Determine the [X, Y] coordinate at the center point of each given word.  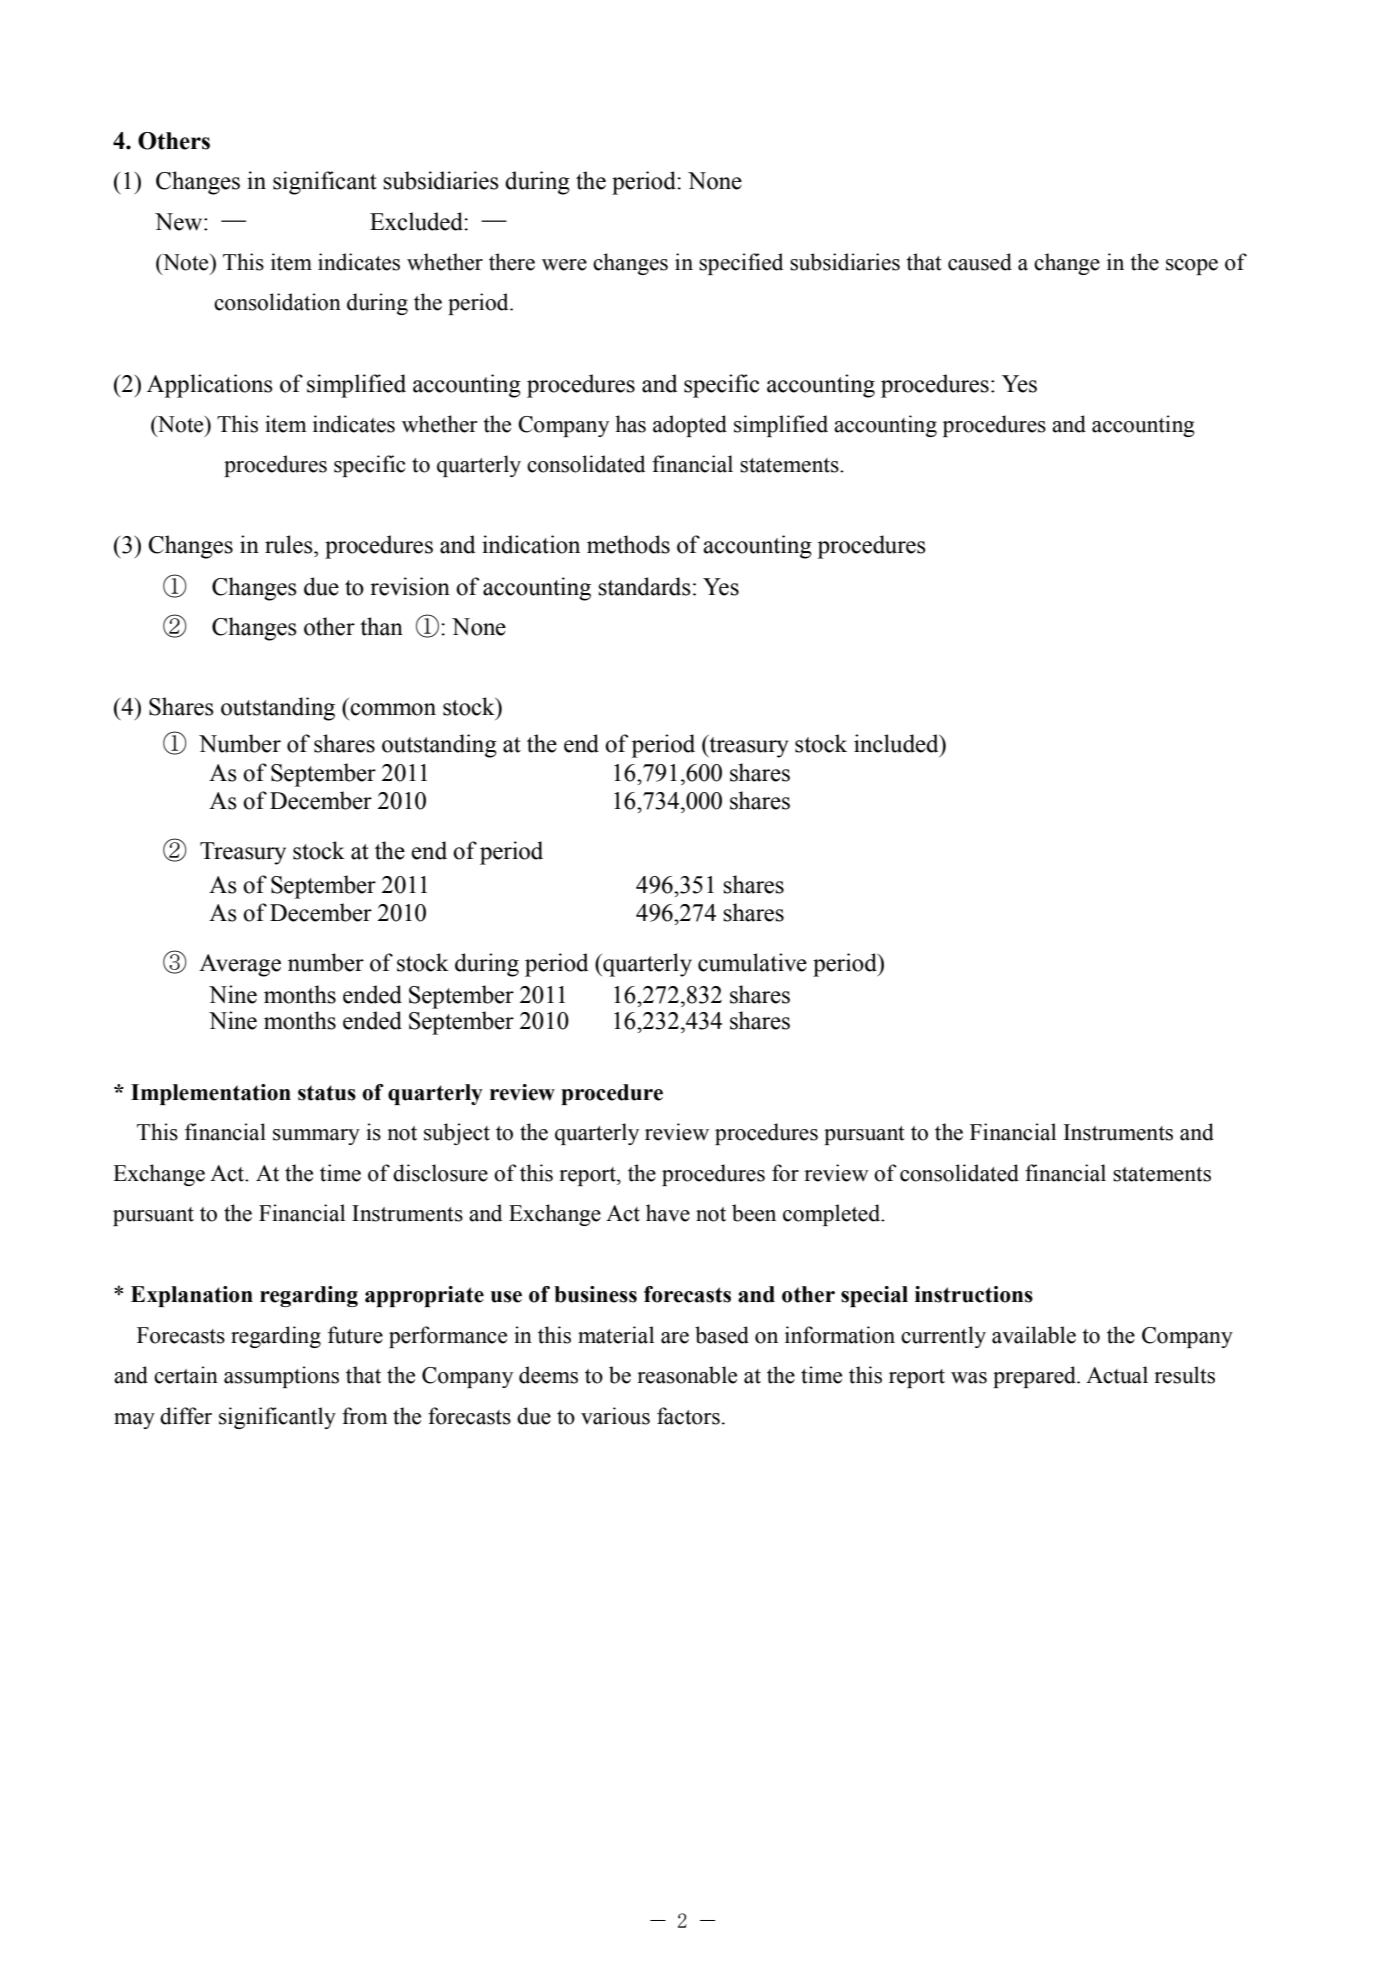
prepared [1035, 1377]
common [393, 709]
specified [741, 264]
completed [833, 1215]
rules [290, 544]
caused [980, 262]
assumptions [281, 1377]
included [897, 743]
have [668, 1213]
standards [644, 586]
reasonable [687, 1375]
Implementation [211, 1094]
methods [628, 544]
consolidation [277, 302]
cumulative [752, 962]
